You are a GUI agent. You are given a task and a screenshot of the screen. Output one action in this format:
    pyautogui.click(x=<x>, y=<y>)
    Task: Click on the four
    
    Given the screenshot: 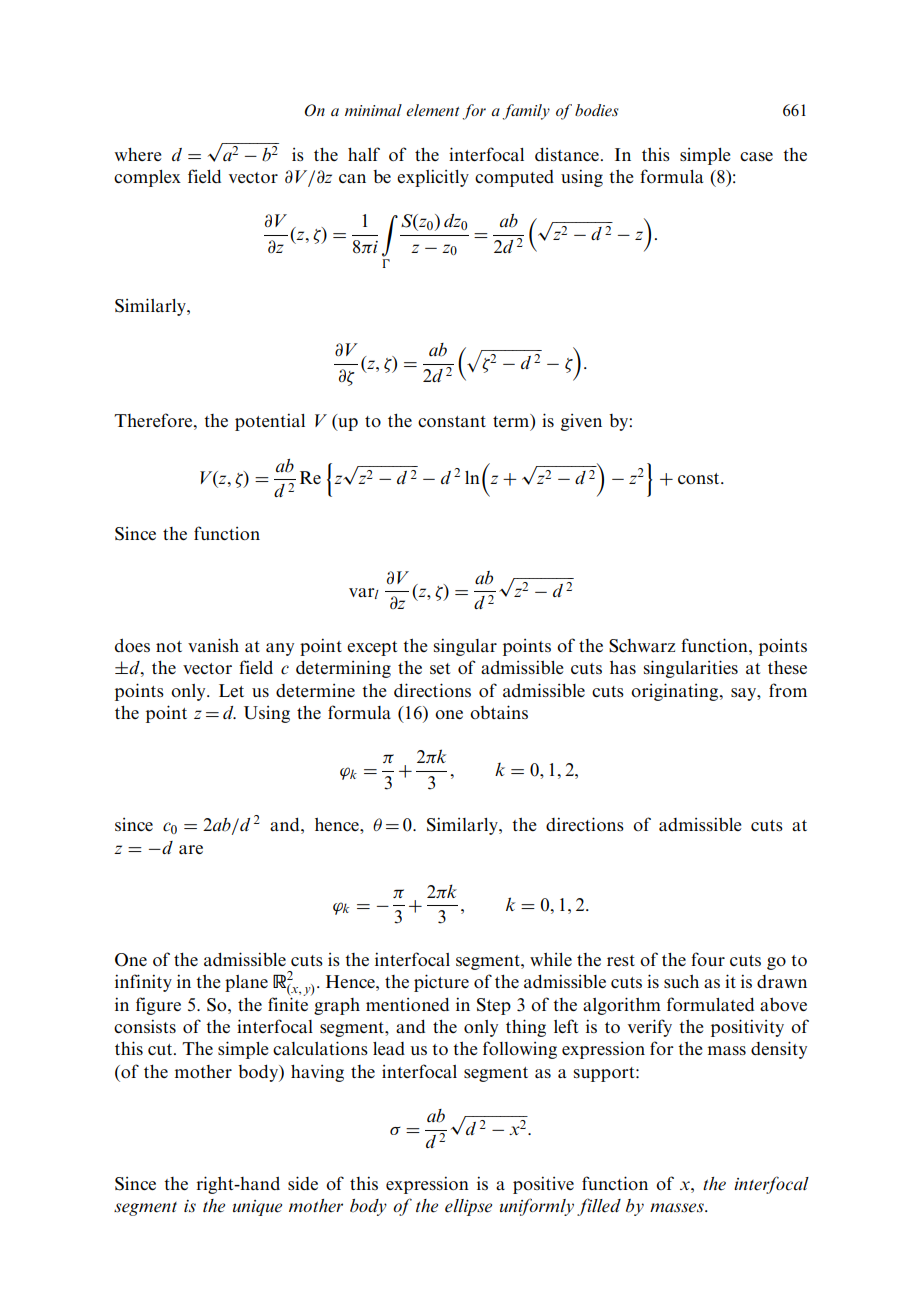 What is the action you would take?
    pyautogui.click(x=708, y=959)
